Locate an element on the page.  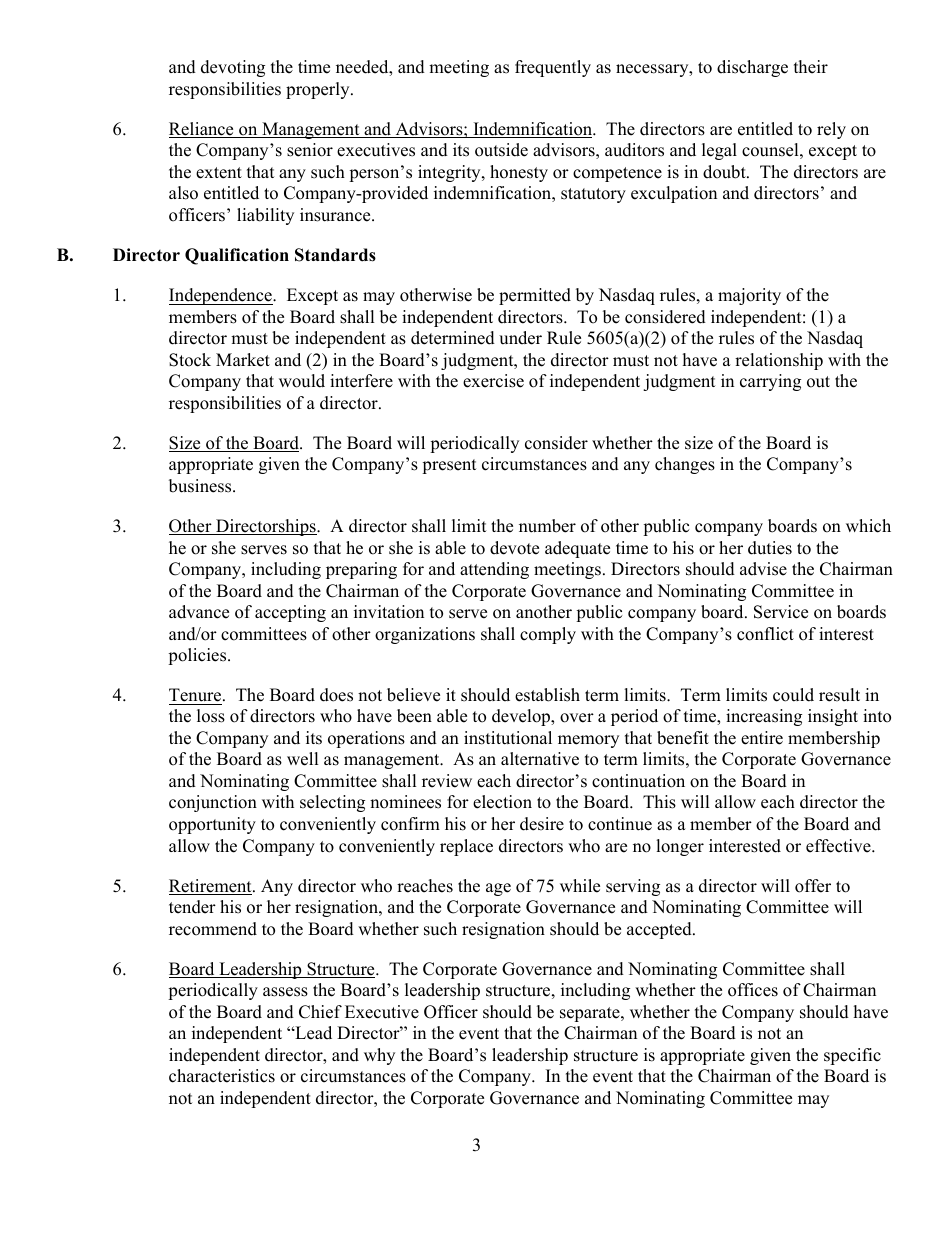
characteristics is located at coordinates (222, 1076).
